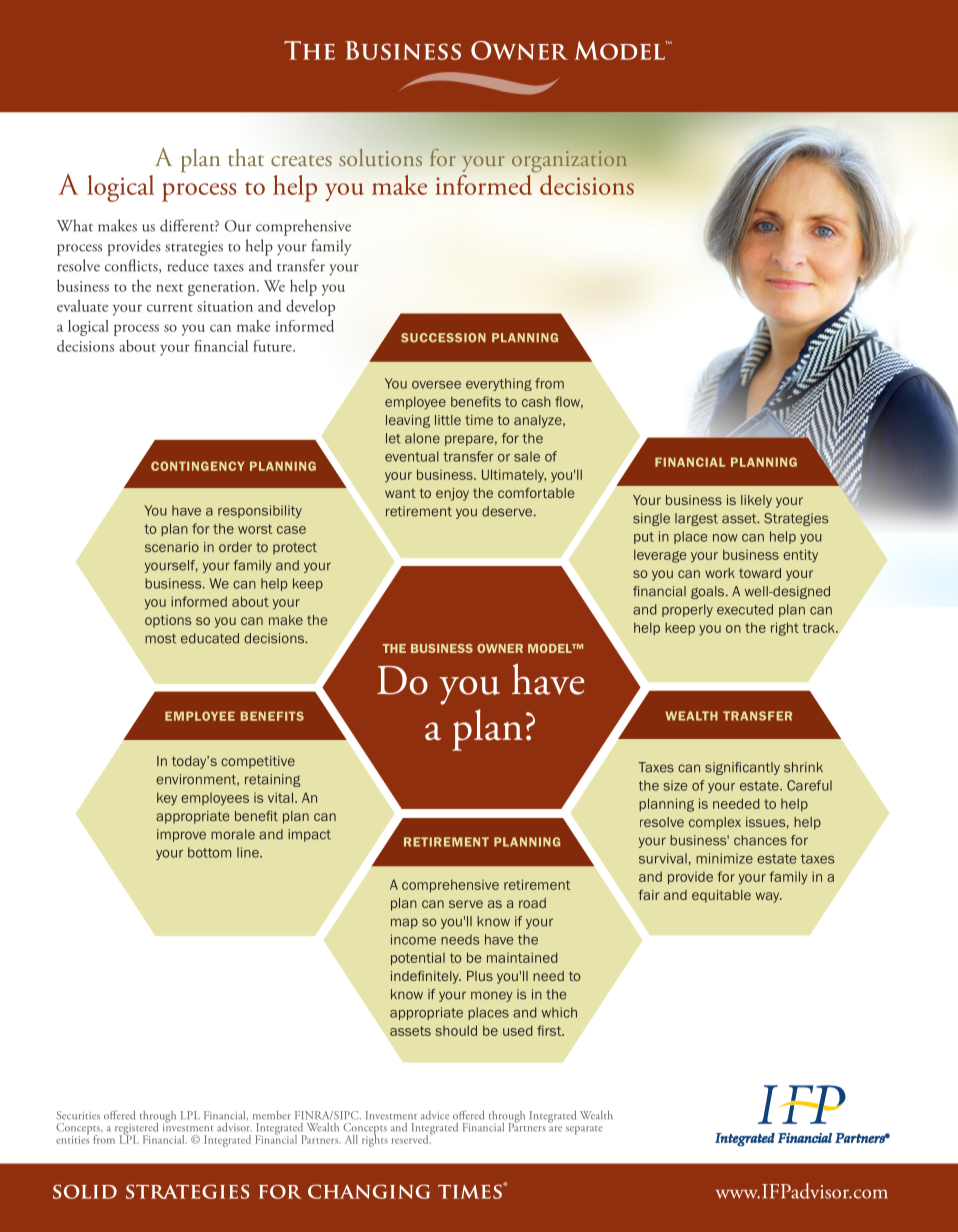  Describe the element at coordinates (136, 1130) in the document. I see `registered` at that location.
